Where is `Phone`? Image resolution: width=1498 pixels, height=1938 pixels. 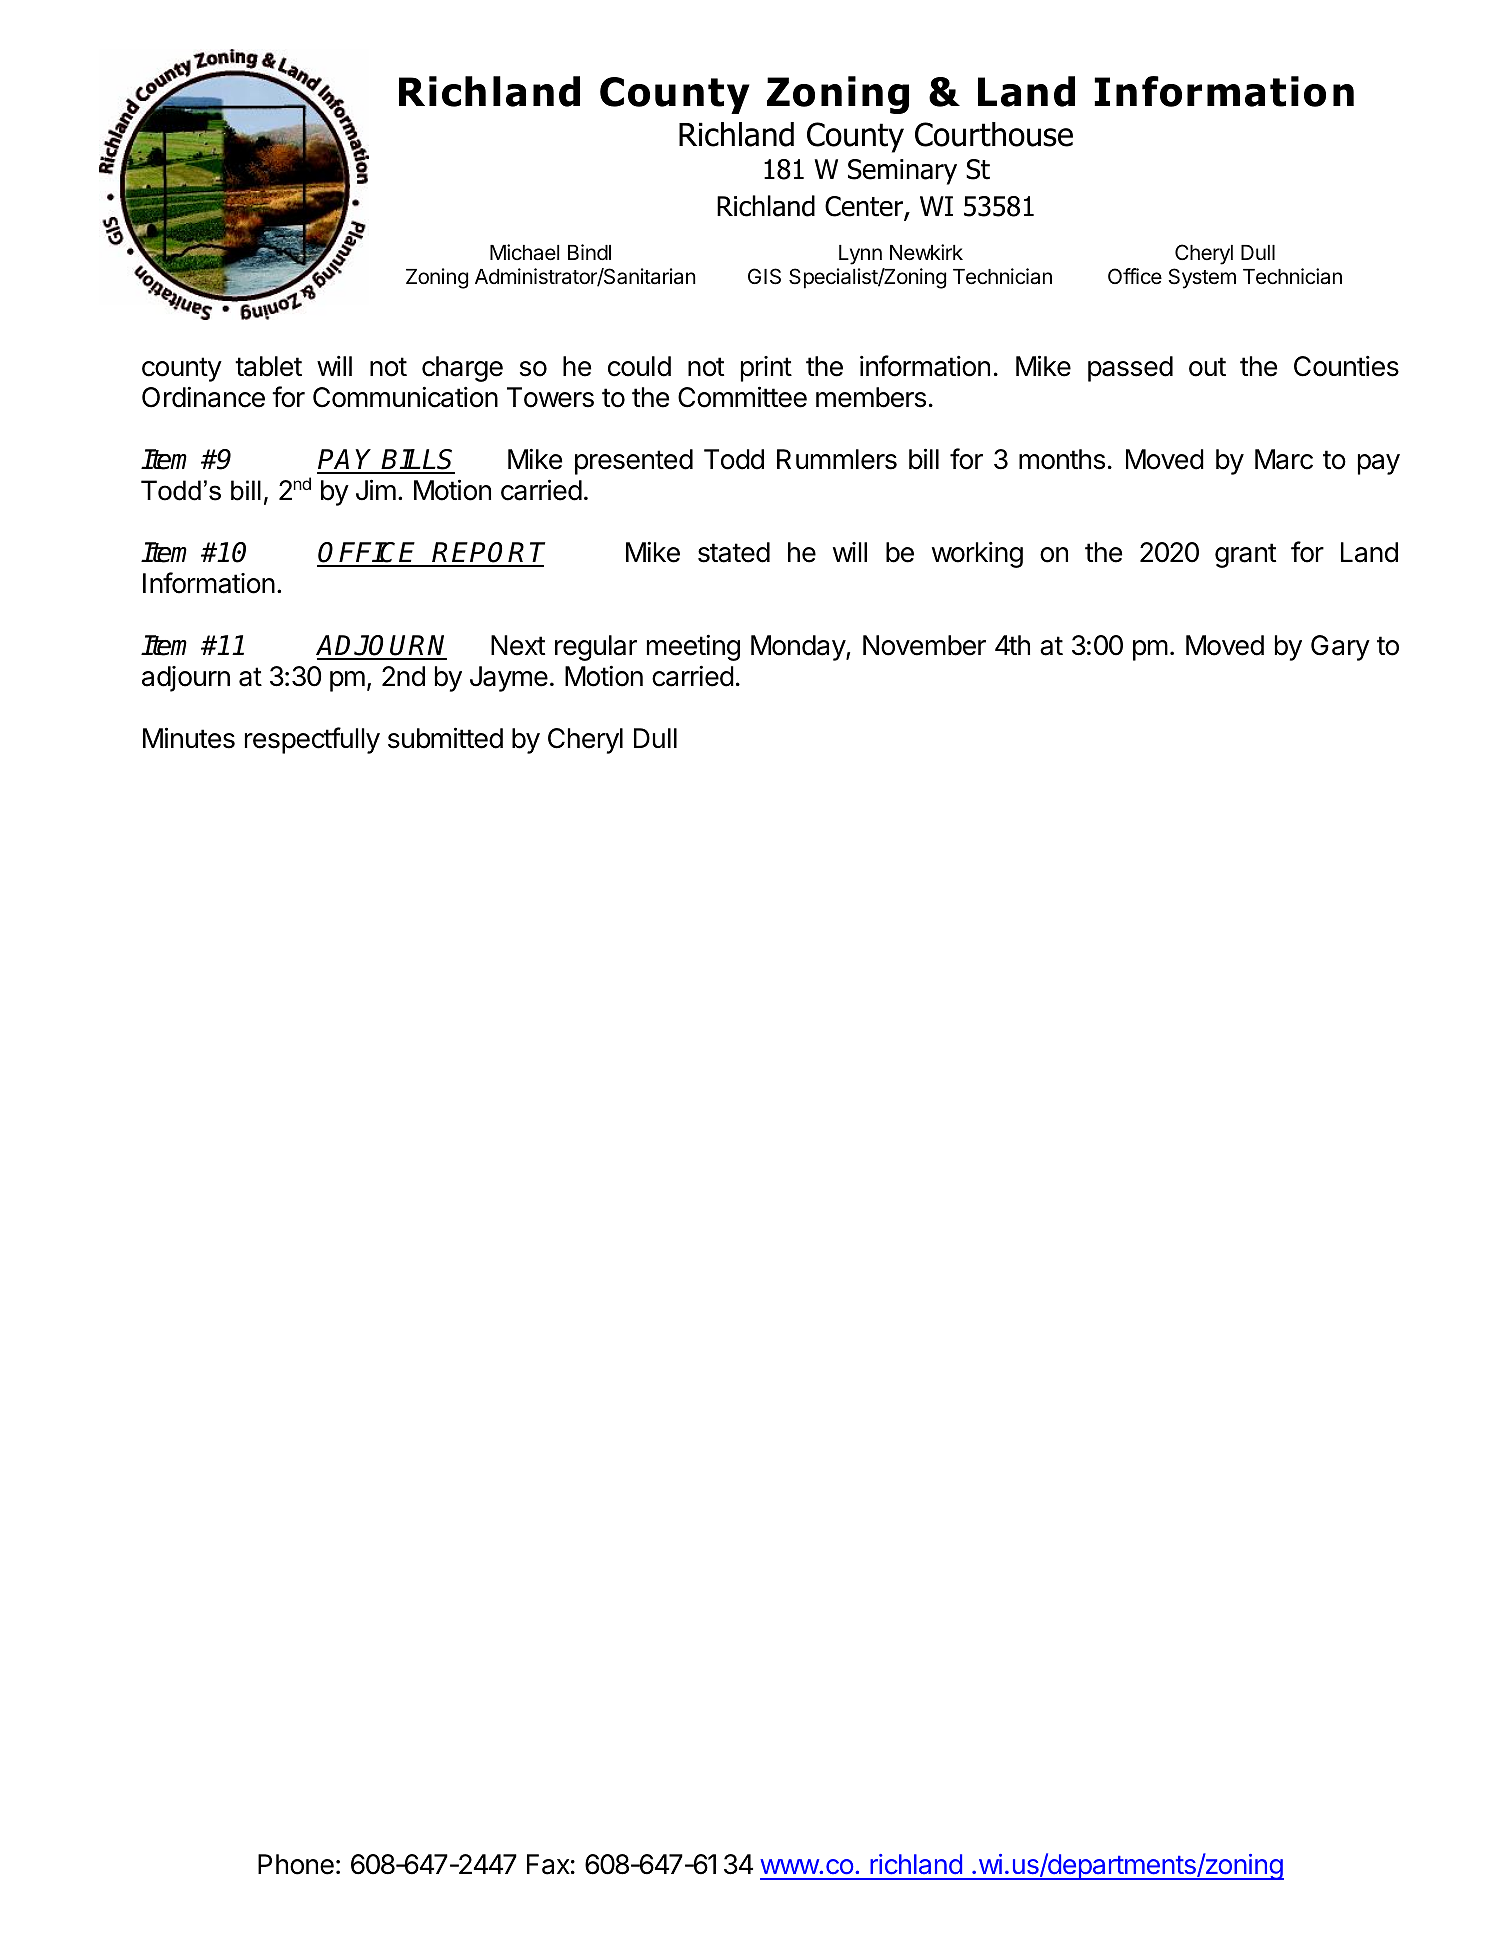 Phone is located at coordinates (296, 1864).
